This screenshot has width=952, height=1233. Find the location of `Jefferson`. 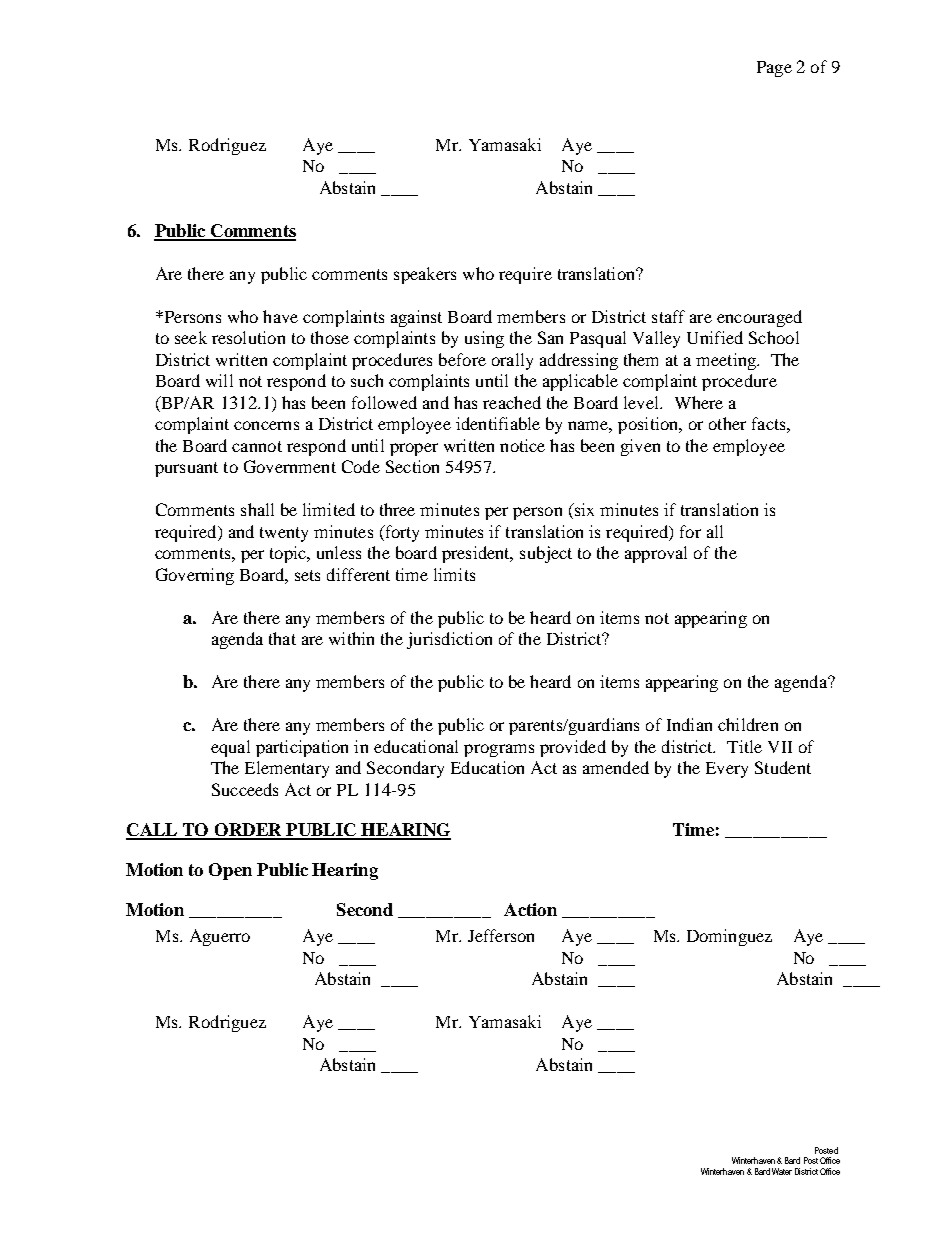

Jefferson is located at coordinates (501, 935).
